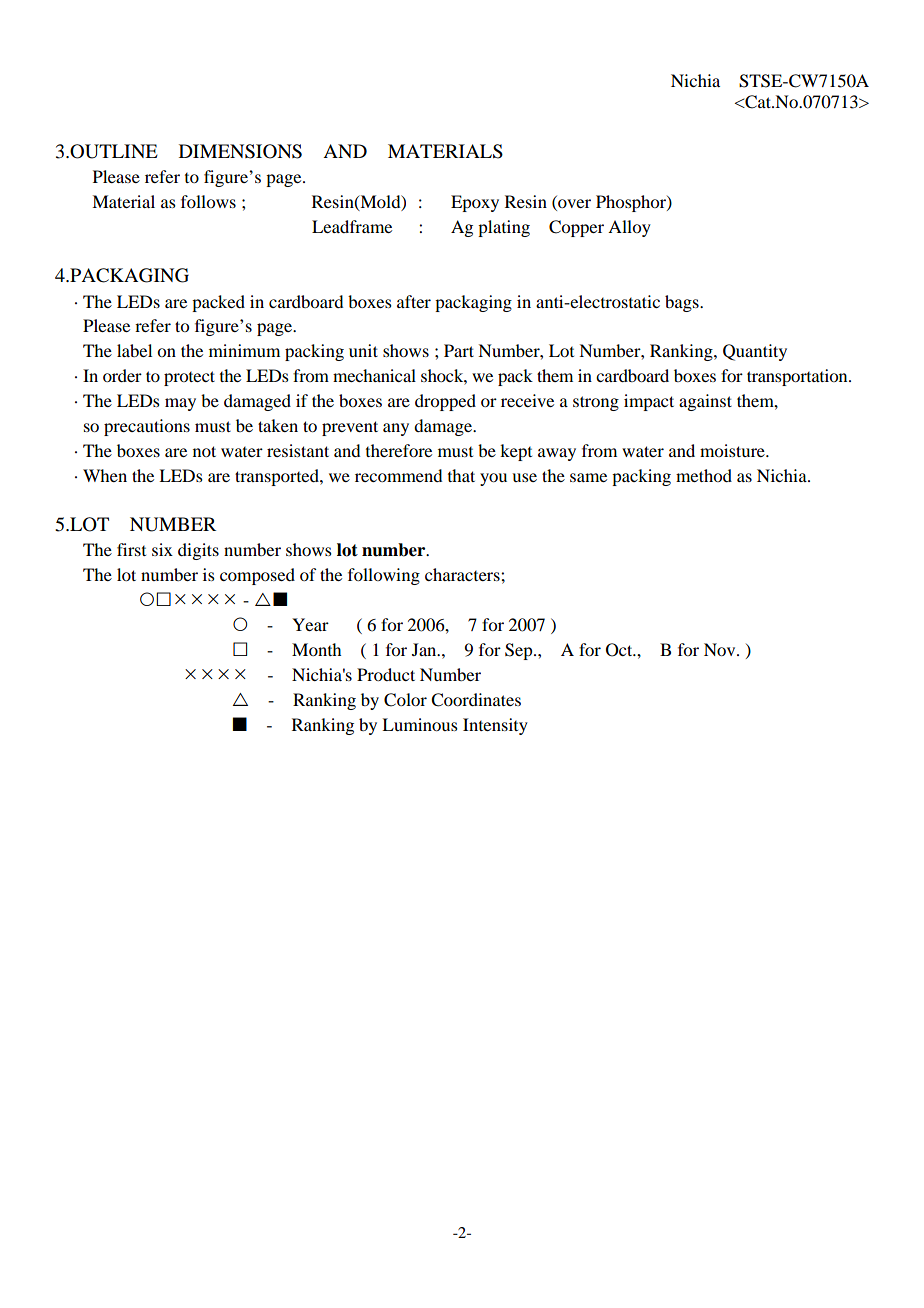 Image resolution: width=924 pixels, height=1308 pixels. What do you see at coordinates (316, 649) in the screenshot?
I see `Month` at bounding box center [316, 649].
